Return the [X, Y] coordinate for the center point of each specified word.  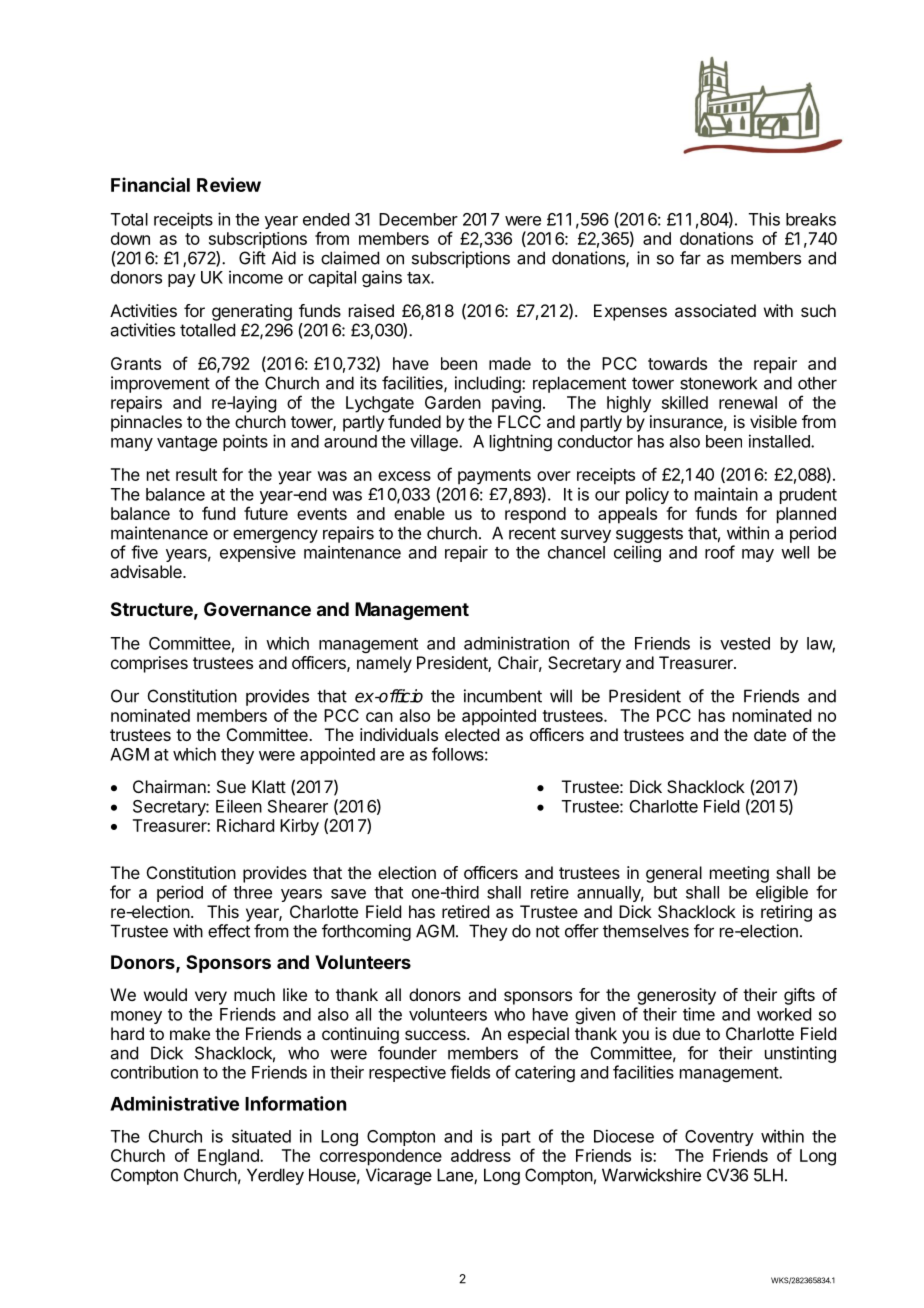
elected [472, 734]
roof [720, 552]
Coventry [719, 1138]
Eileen [239, 806]
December [418, 219]
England [229, 1157]
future [266, 513]
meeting [739, 874]
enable [419, 513]
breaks [811, 219]
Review [229, 184]
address [481, 1155]
